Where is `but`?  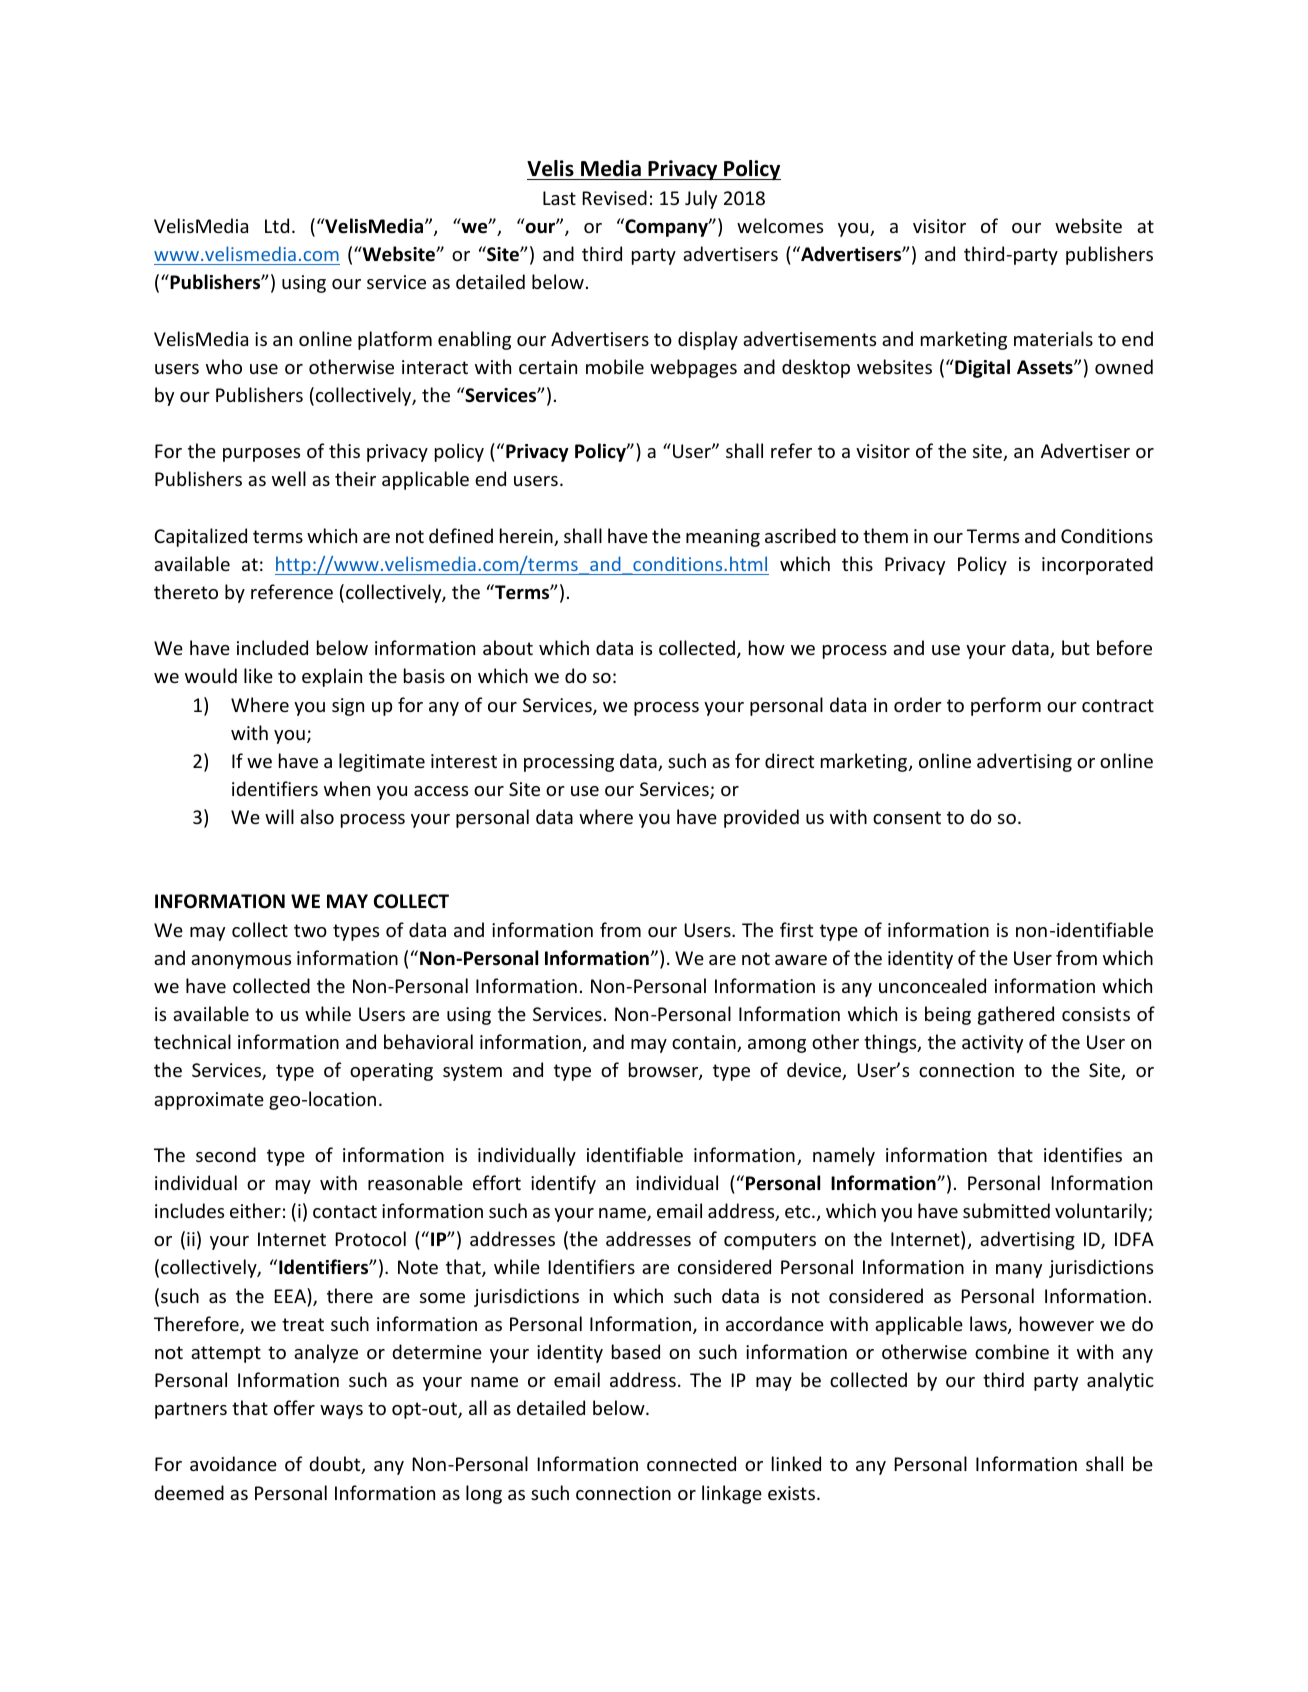 but is located at coordinates (1076, 647).
